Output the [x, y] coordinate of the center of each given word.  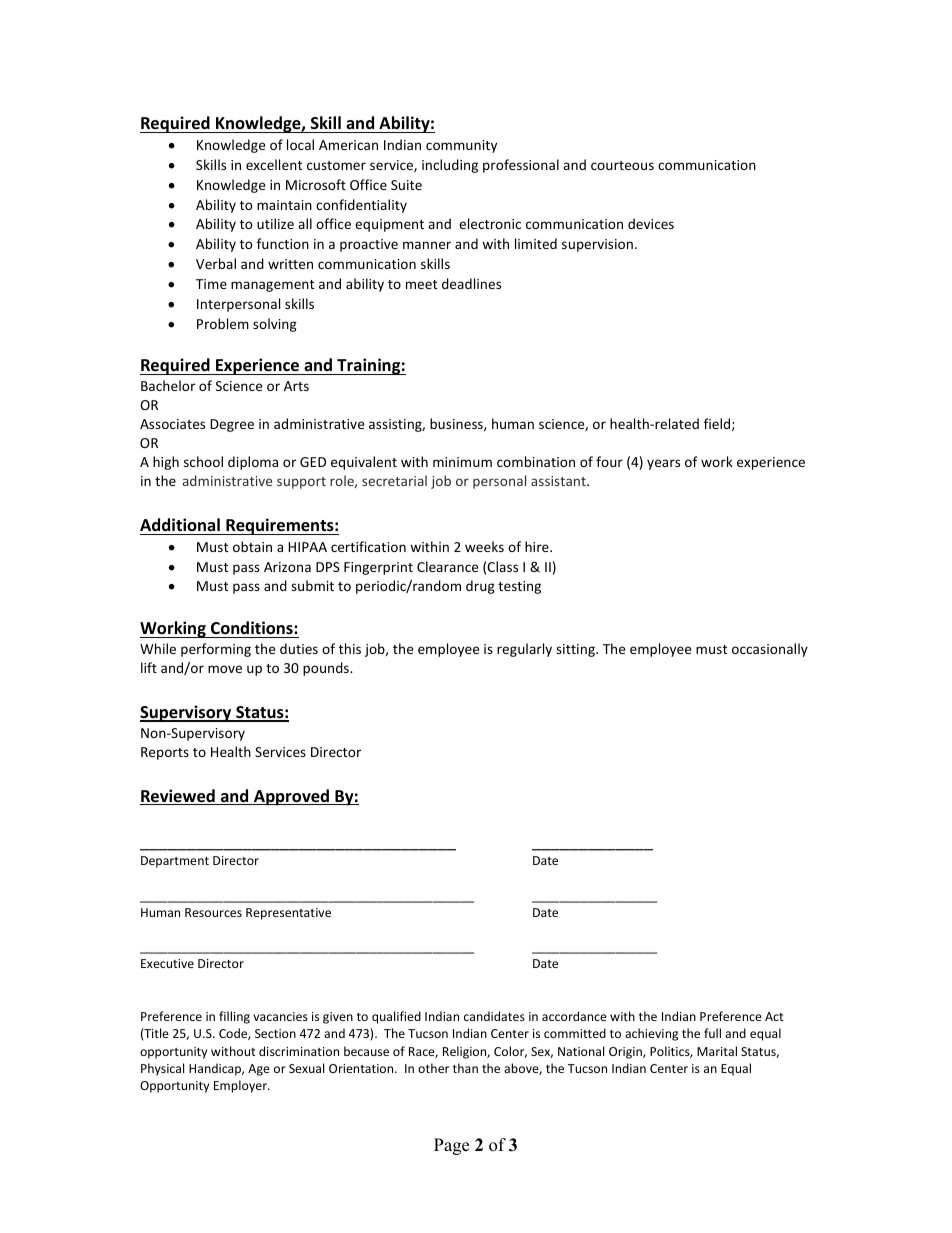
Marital [717, 1051]
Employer [241, 1086]
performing [216, 650]
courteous [622, 165]
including [450, 166]
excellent [274, 164]
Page [451, 1146]
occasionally [770, 650]
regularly [524, 650]
